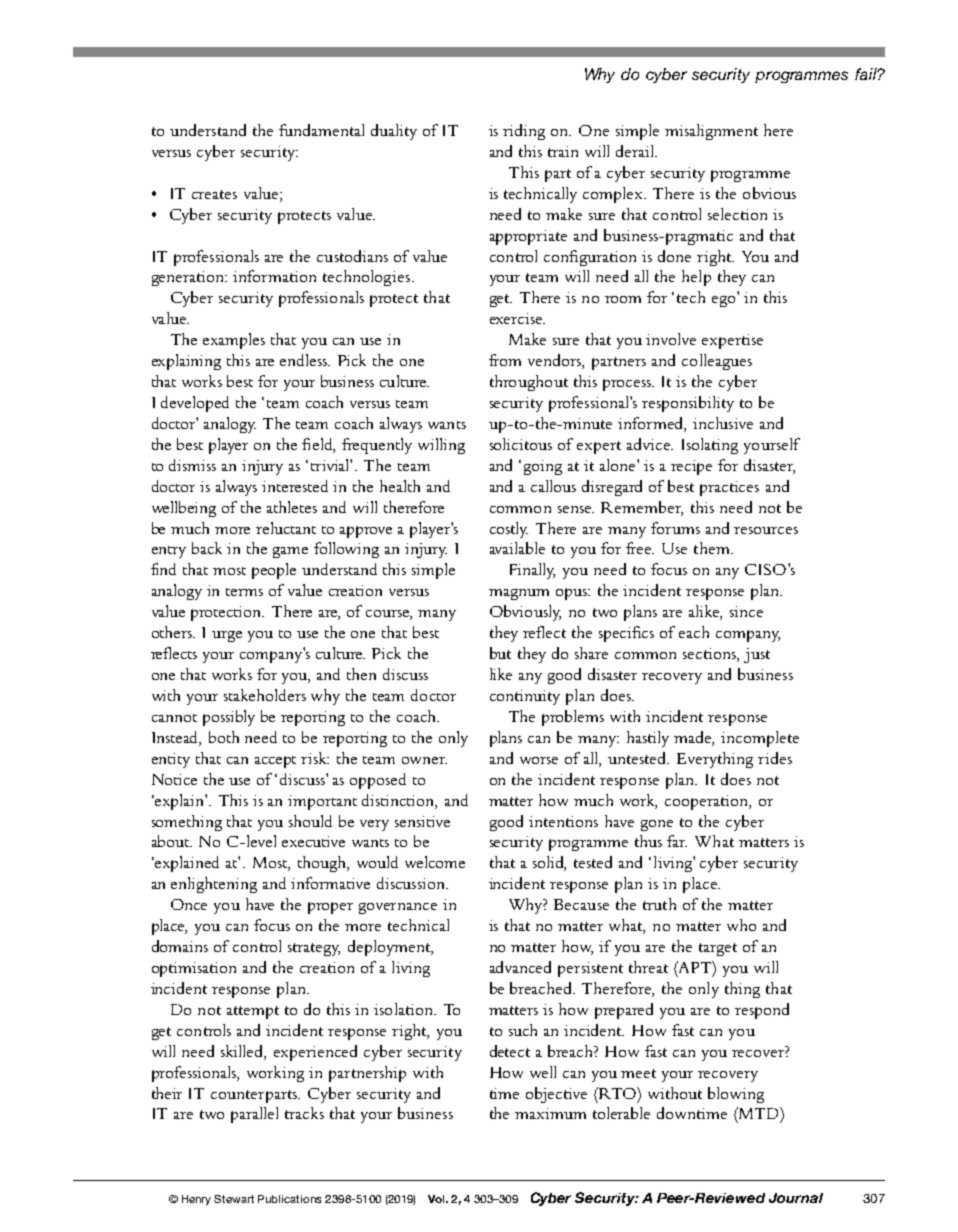 This screenshot has width=958, height=1232. Describe the element at coordinates (500, 653) in the screenshot. I see `but` at that location.
